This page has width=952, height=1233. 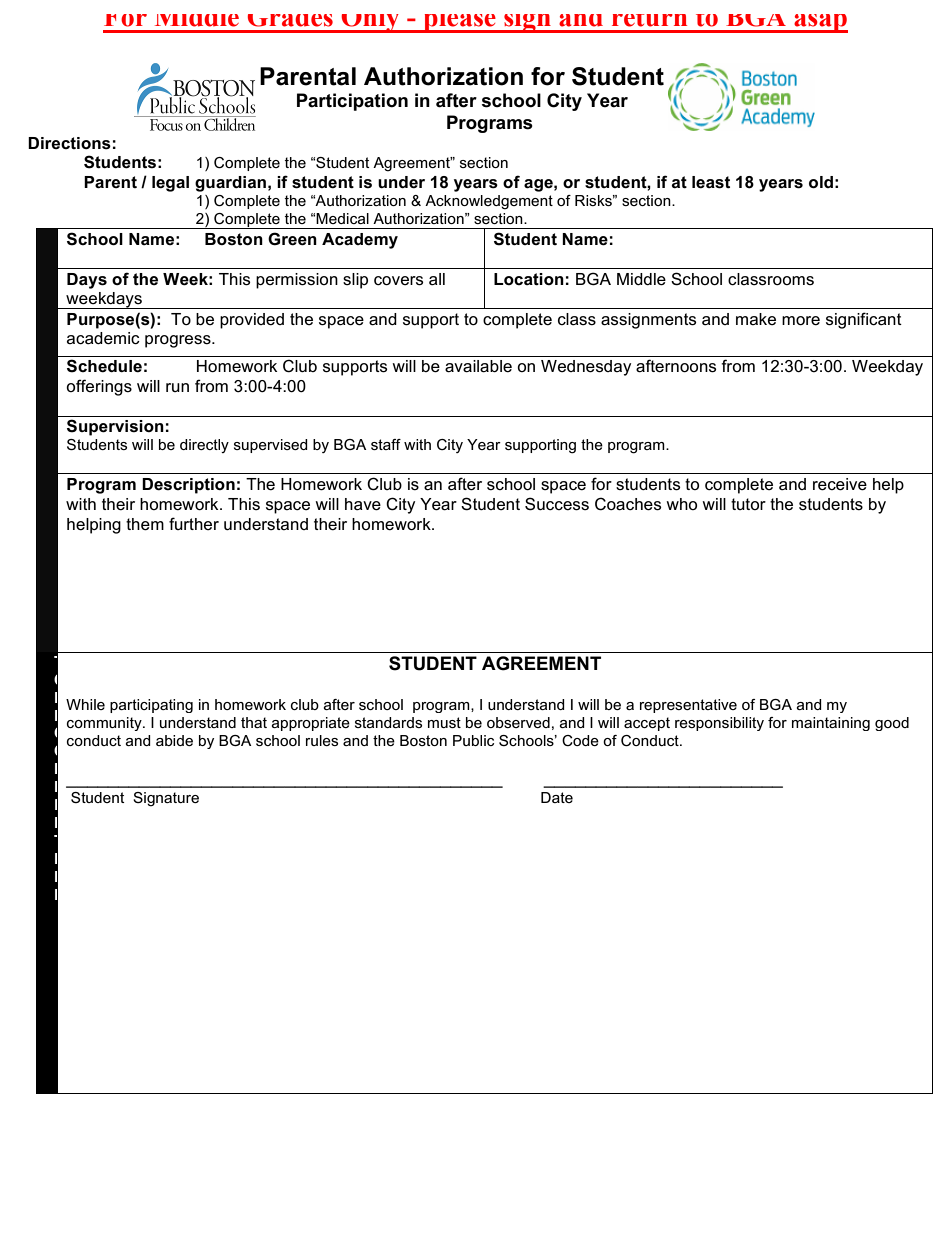 What do you see at coordinates (831, 724) in the page?
I see `maintaining` at bounding box center [831, 724].
